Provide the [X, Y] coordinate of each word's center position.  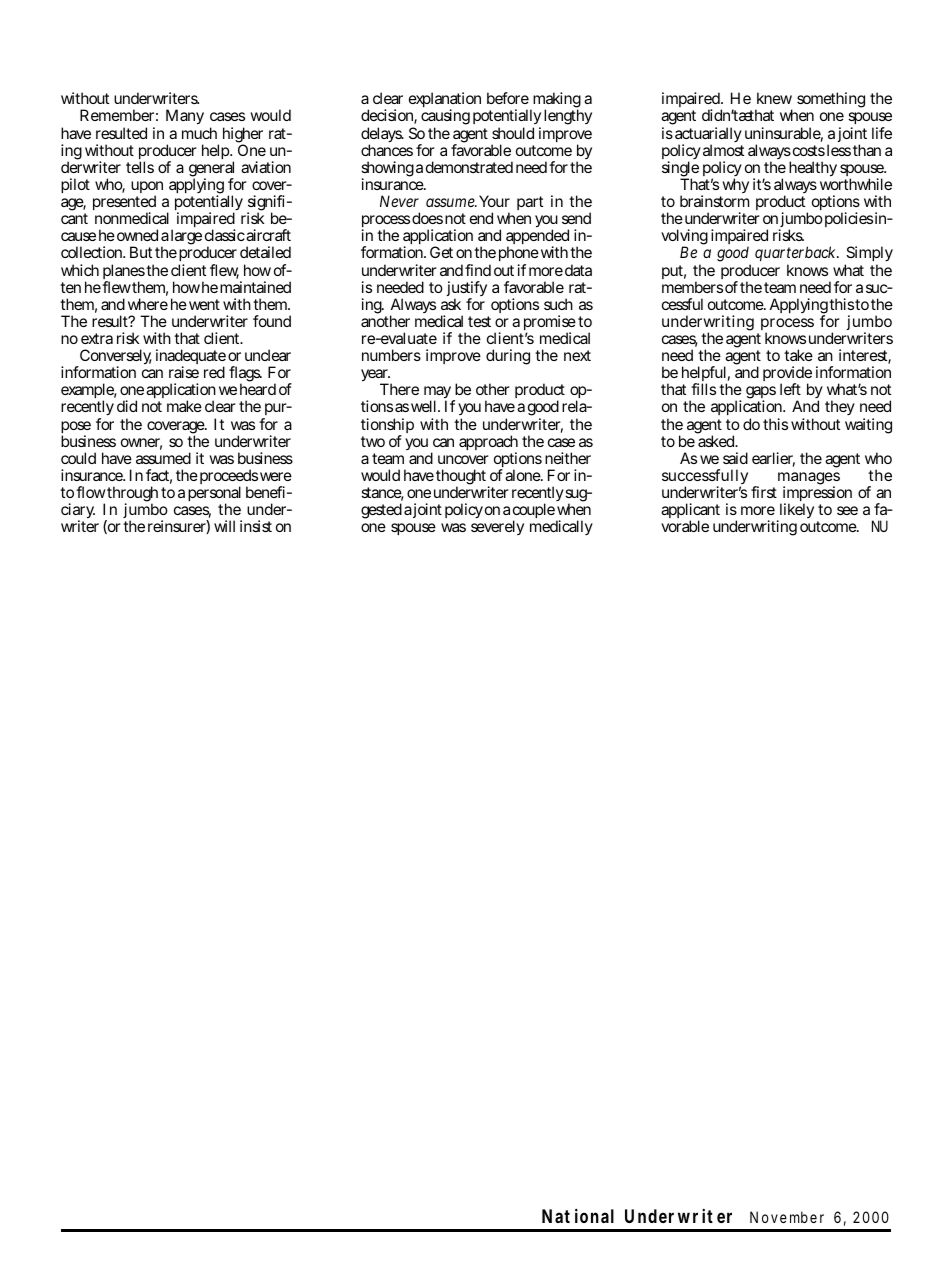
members [692, 287]
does [427, 218]
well [425, 406]
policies [849, 219]
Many [185, 117]
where [148, 304]
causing [445, 118]
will [224, 526]
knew [774, 98]
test [479, 321]
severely [497, 527]
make [184, 406]
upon [147, 189]
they [840, 407]
